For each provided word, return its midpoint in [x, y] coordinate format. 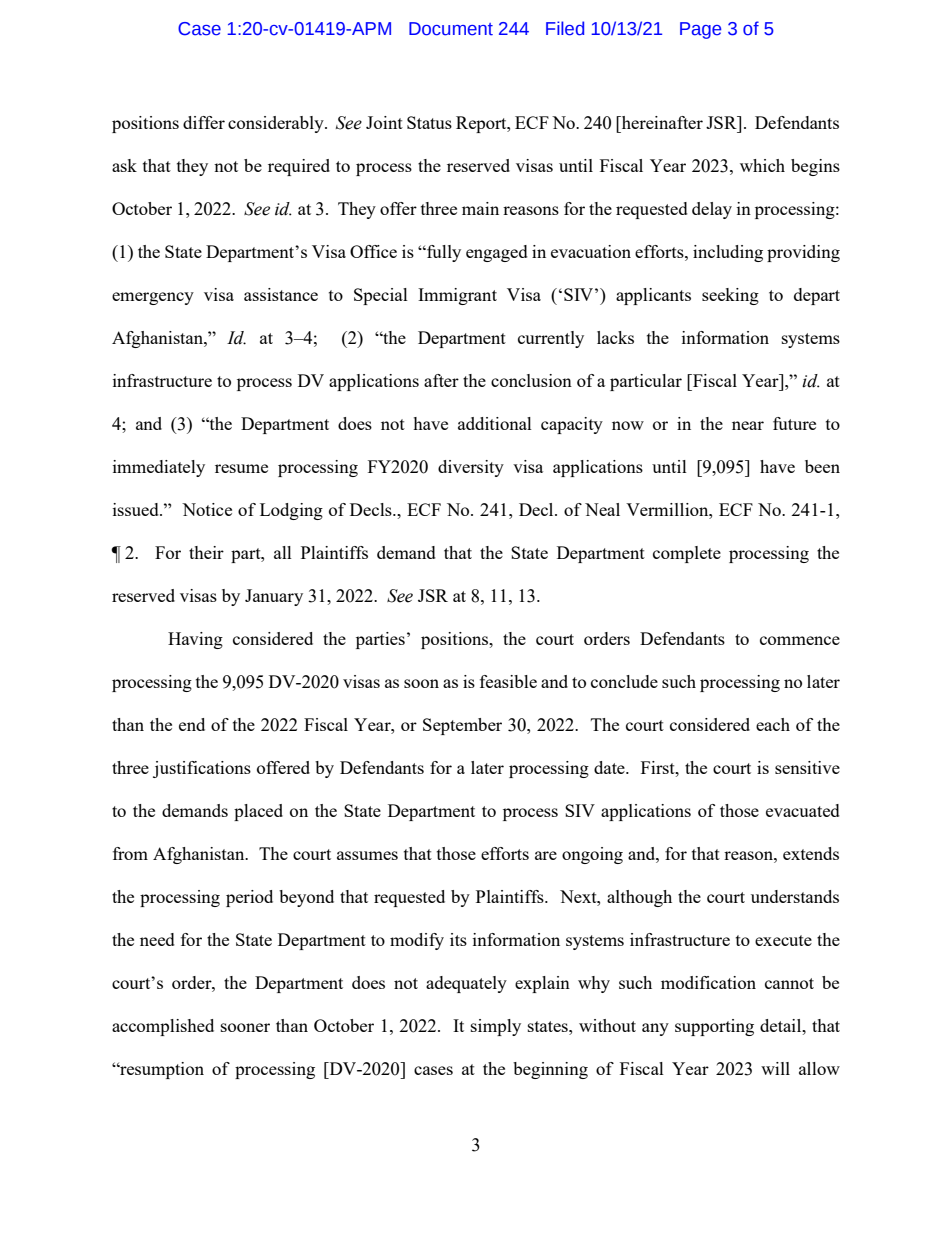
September [462, 726]
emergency [153, 298]
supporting [714, 1027]
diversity [471, 468]
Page [700, 30]
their [206, 552]
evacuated [803, 810]
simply [496, 1027]
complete [687, 554]
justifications [202, 769]
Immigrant [457, 296]
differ [204, 122]
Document [451, 29]
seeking [730, 296]
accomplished [163, 1027]
